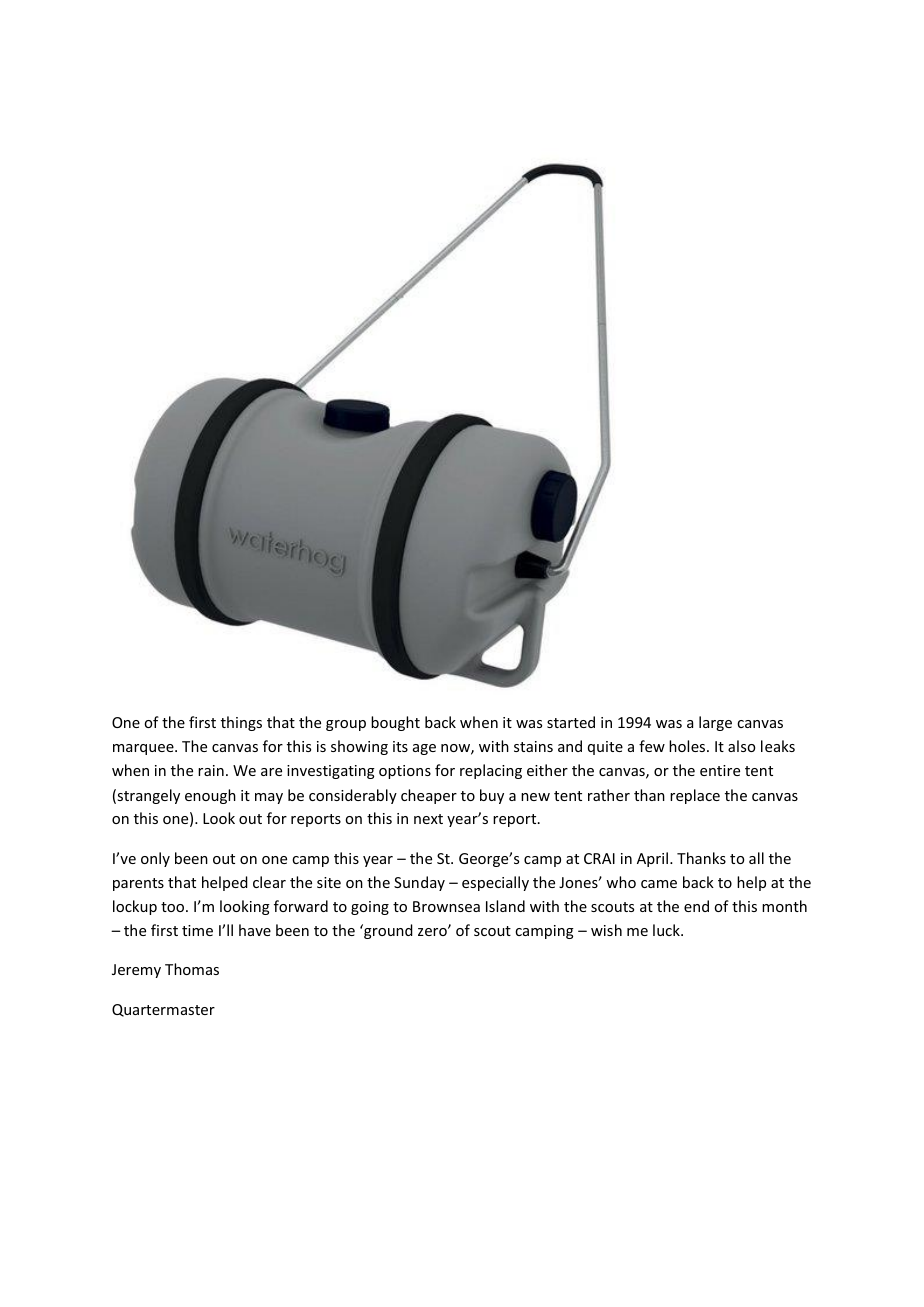 The image size is (924, 1307). What do you see at coordinates (163, 1010) in the document?
I see `Quartermaster` at bounding box center [163, 1010].
